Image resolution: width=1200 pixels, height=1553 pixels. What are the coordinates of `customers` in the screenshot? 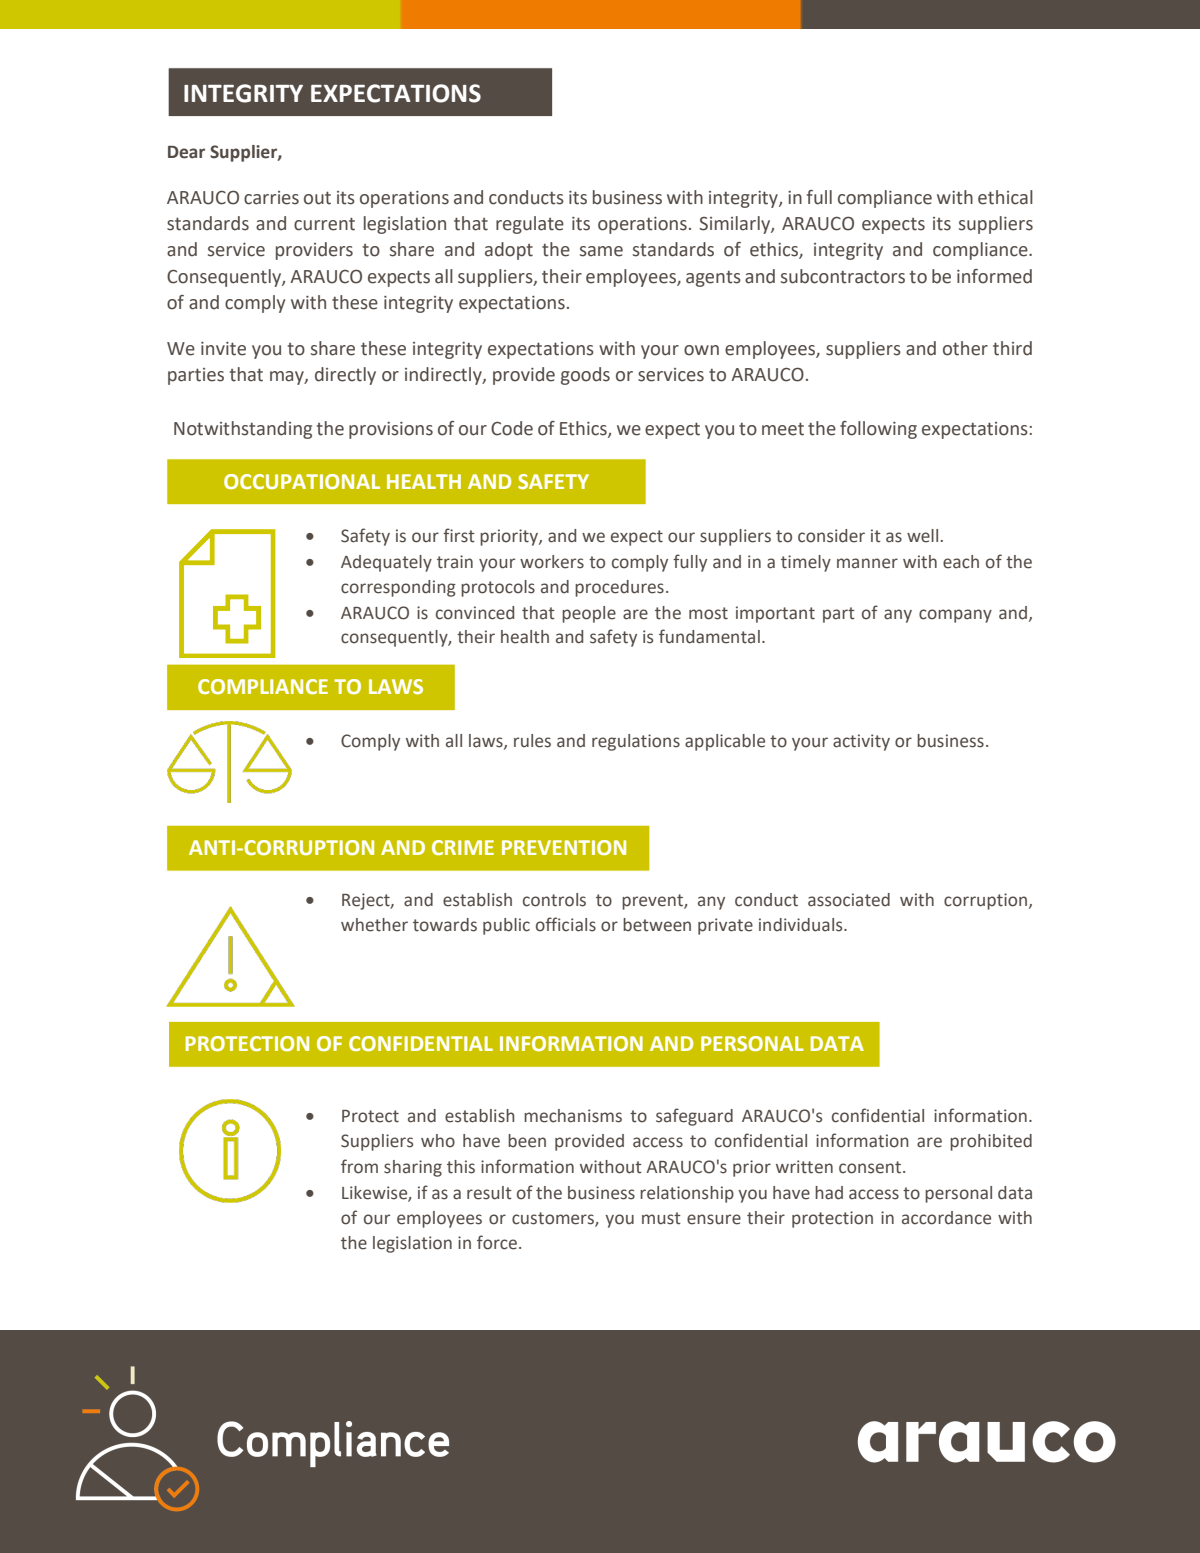 It's located at (554, 1219).
